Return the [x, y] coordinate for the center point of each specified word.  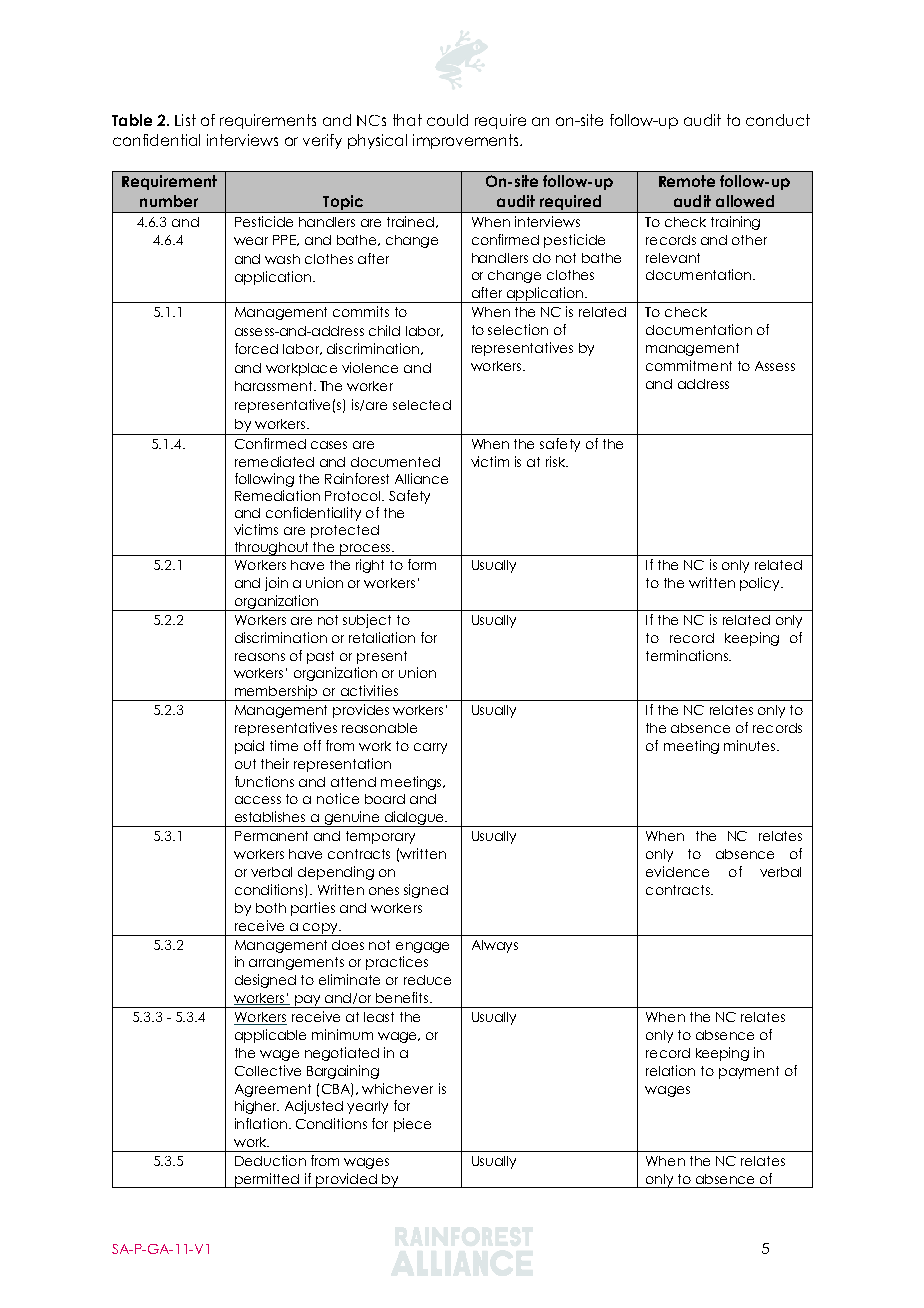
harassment [275, 386]
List [185, 120]
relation [670, 1070]
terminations [688, 655]
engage [422, 947]
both [271, 908]
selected [422, 405]
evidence [677, 871]
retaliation [382, 637]
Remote [687, 181]
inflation [261, 1123]
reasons [260, 657]
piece [412, 1125]
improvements [467, 141]
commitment [689, 365]
